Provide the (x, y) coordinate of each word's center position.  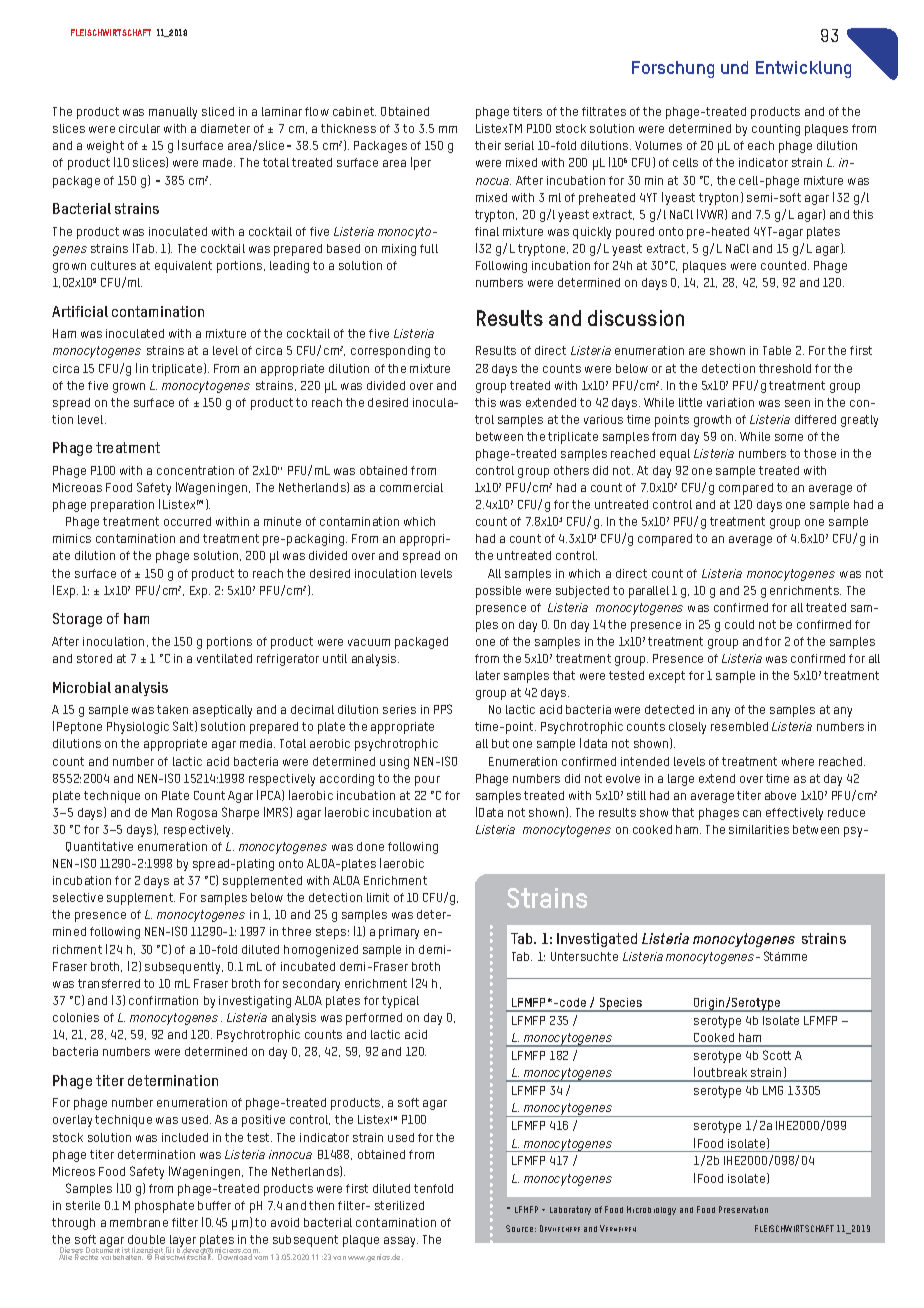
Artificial (80, 311)
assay (401, 1242)
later (488, 675)
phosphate (164, 1207)
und (734, 67)
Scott (777, 1055)
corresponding (390, 352)
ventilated (224, 658)
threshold (785, 368)
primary (399, 933)
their (488, 145)
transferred (109, 983)
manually (173, 113)
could (739, 624)
